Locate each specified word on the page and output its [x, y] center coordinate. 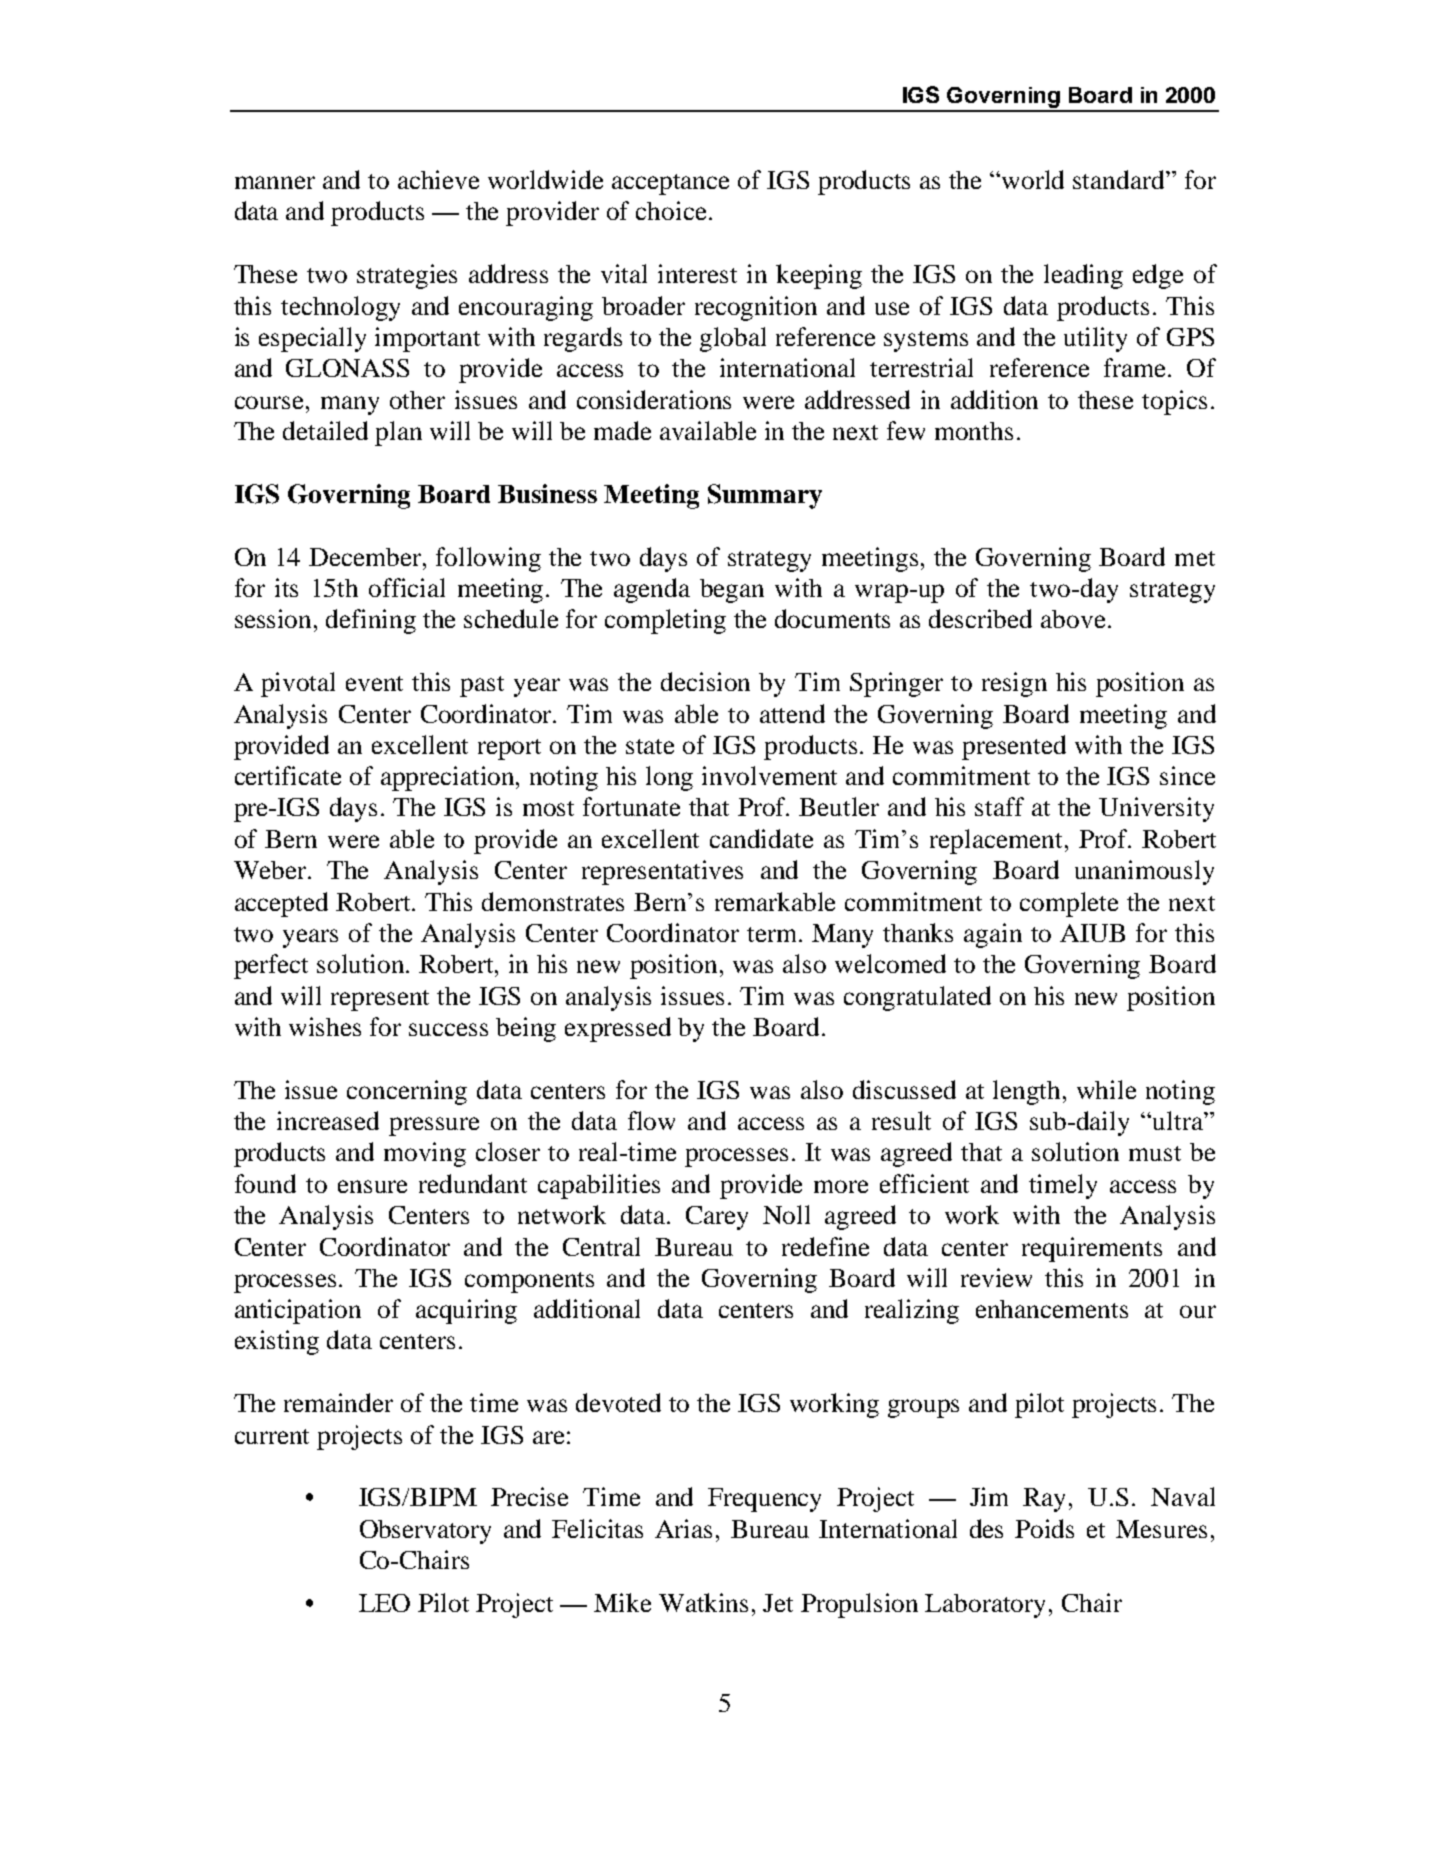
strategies [407, 276]
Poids [1044, 1528]
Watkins [703, 1602]
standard [1120, 179]
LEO [384, 1603]
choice [671, 210]
